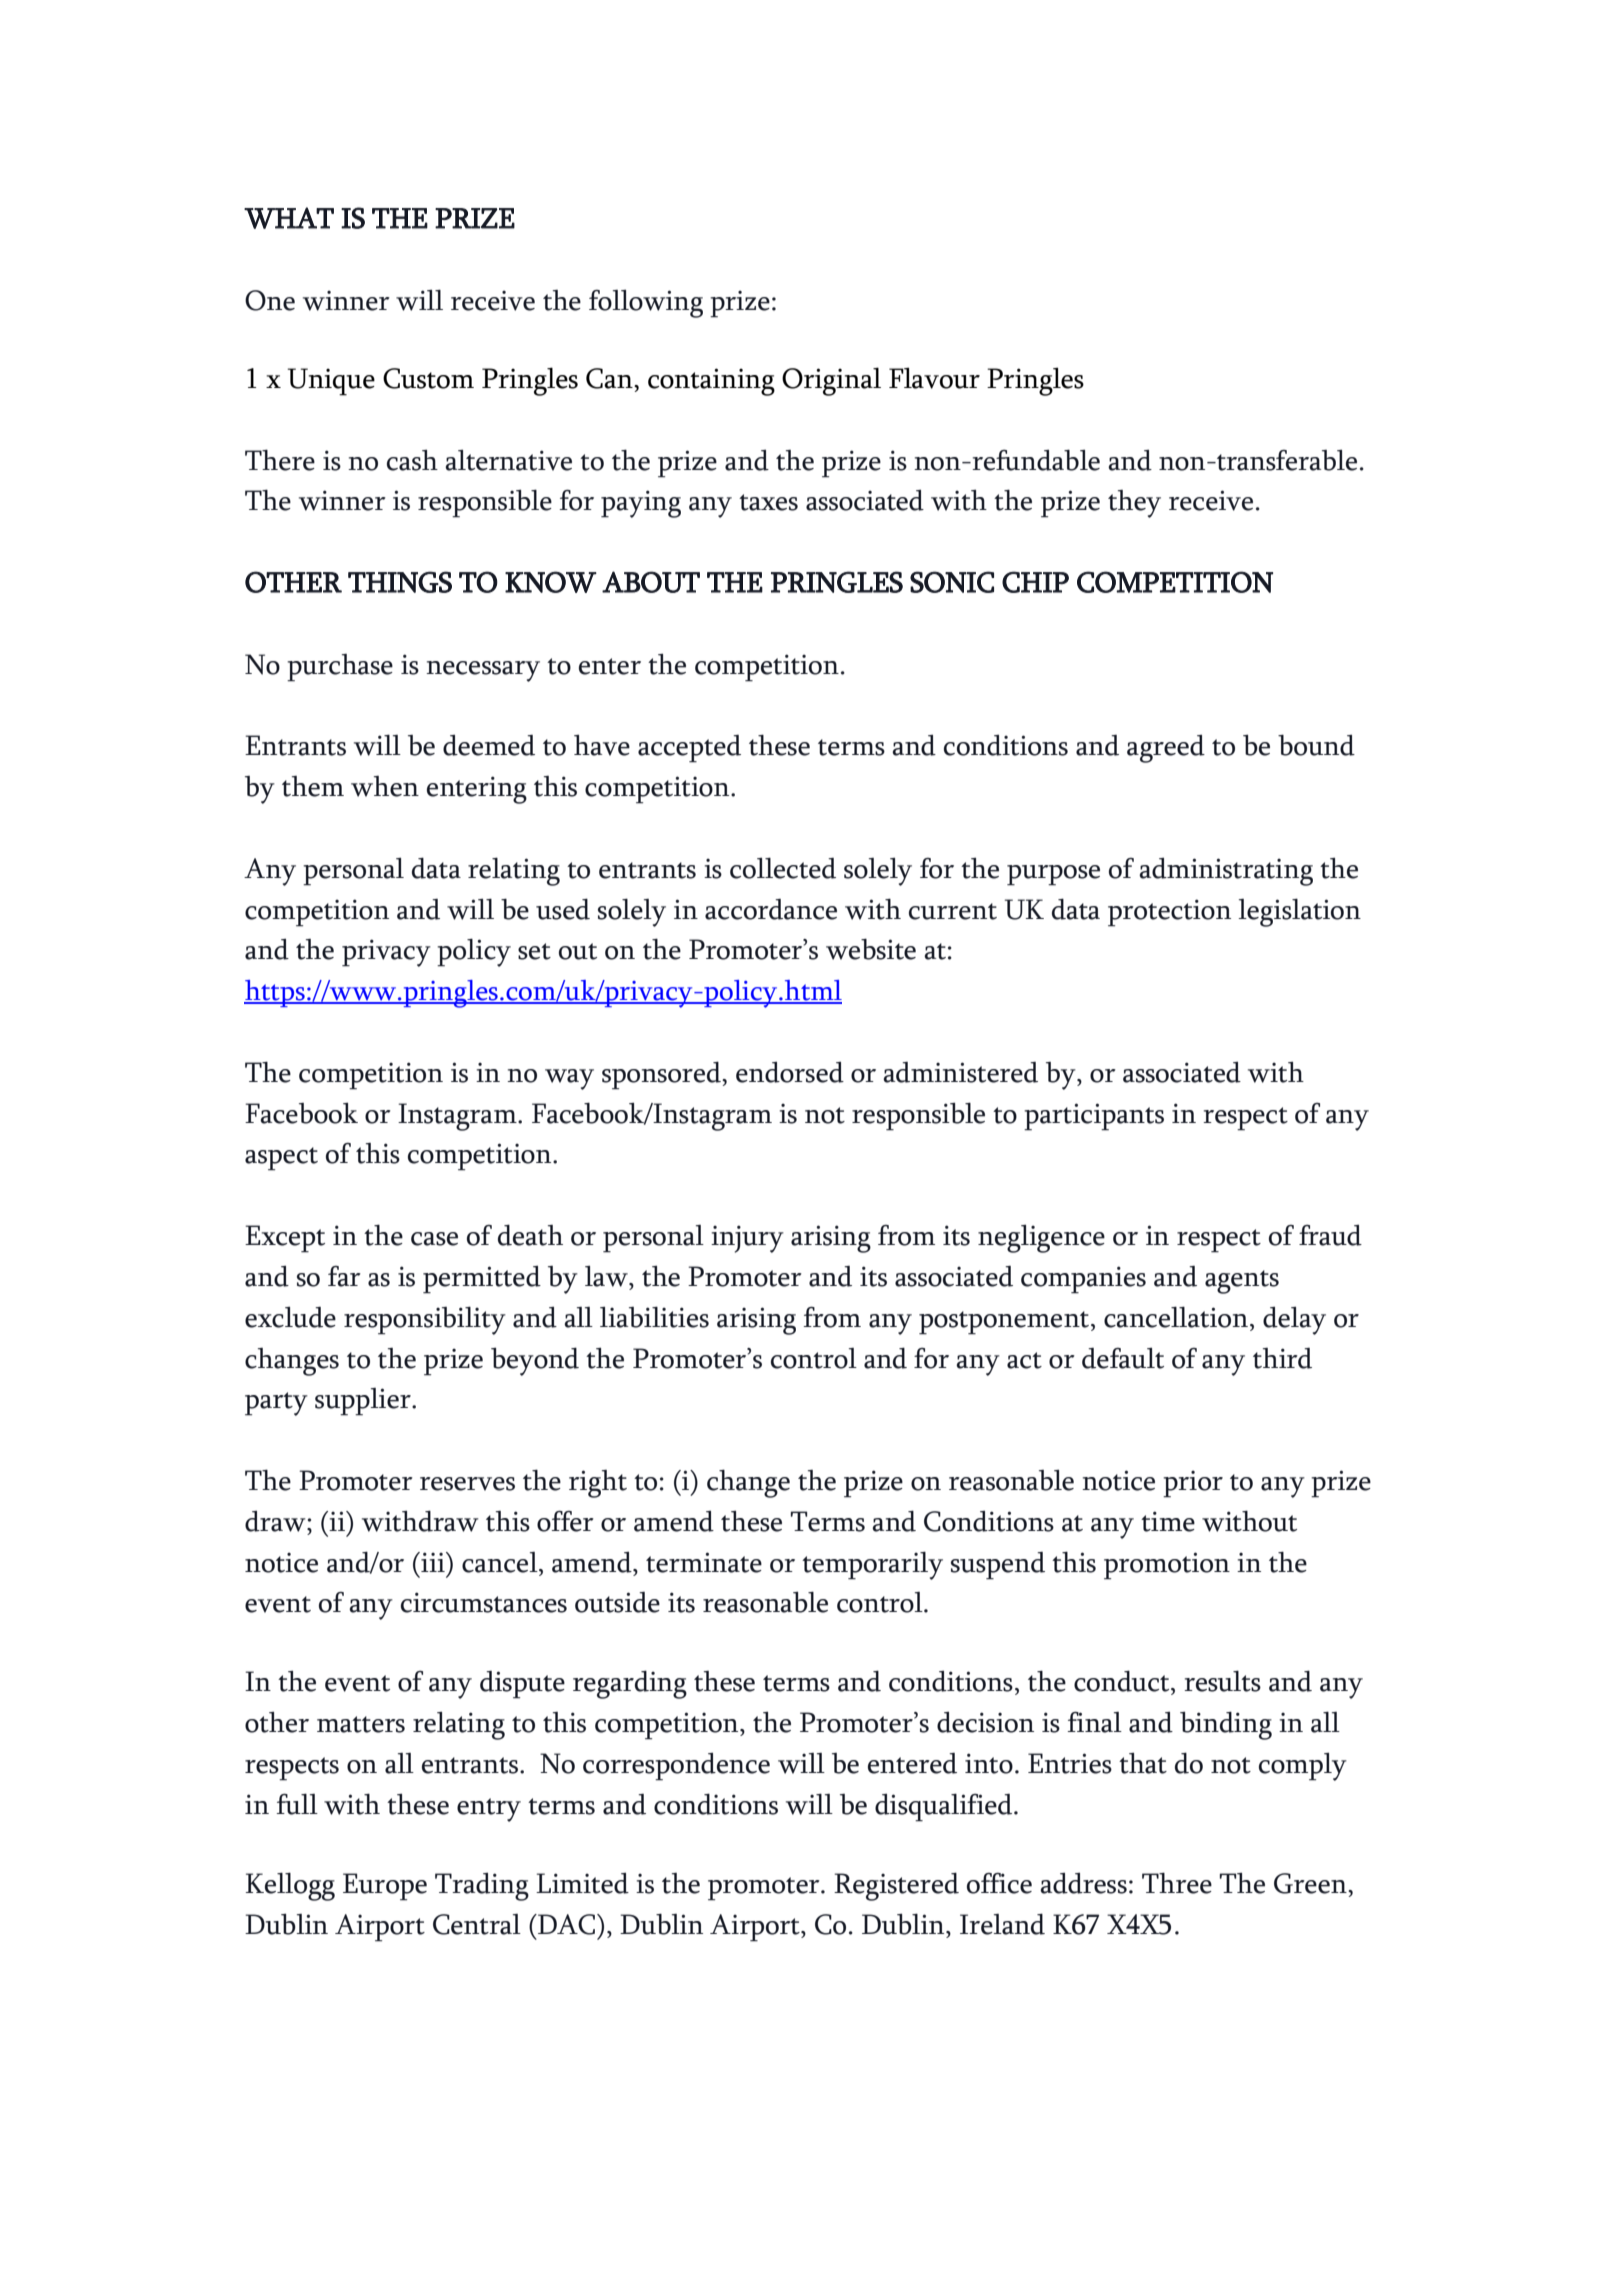  What do you see at coordinates (1134, 504) in the image?
I see `they` at bounding box center [1134, 504].
